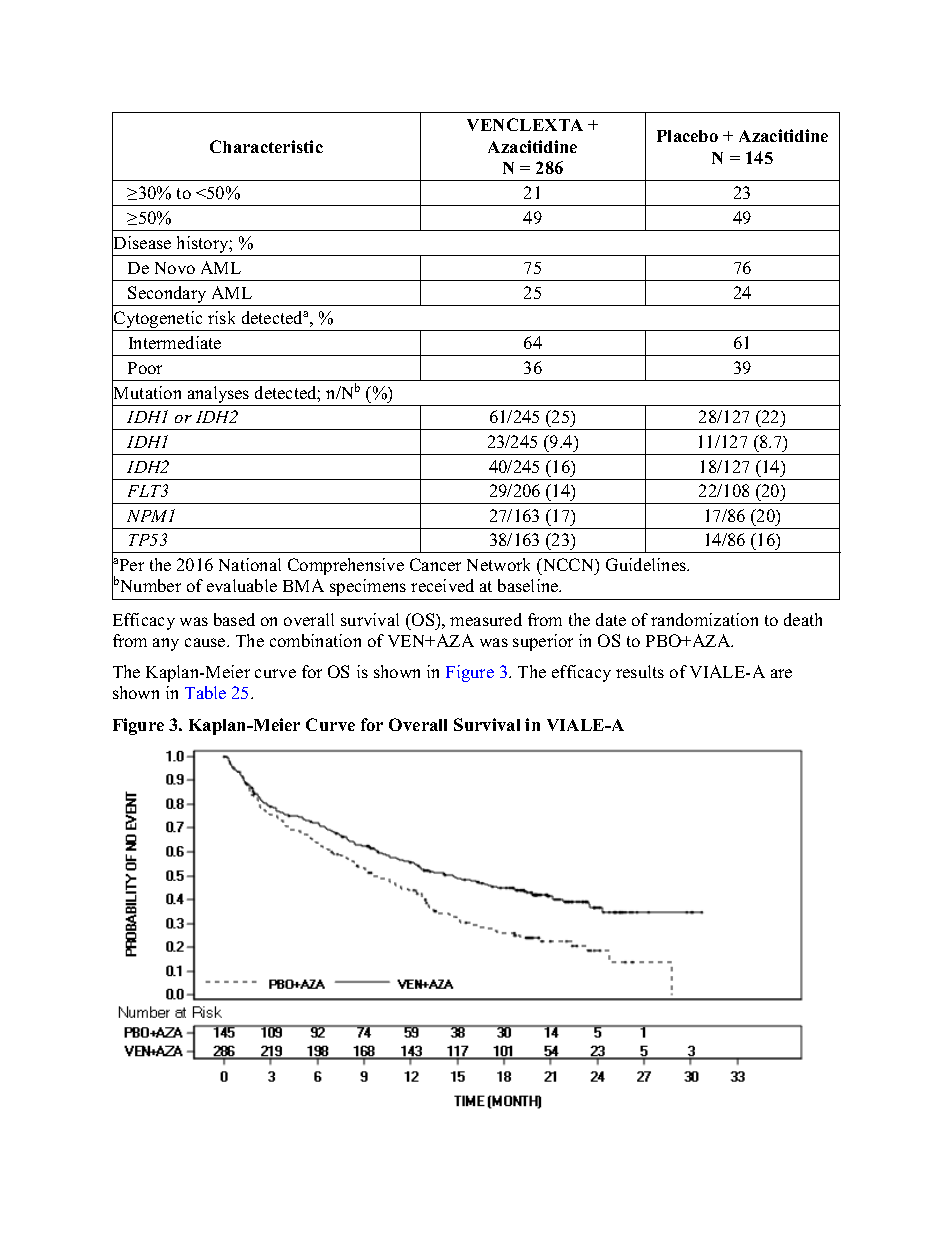  What do you see at coordinates (266, 146) in the screenshot?
I see `Characteristic` at bounding box center [266, 146].
